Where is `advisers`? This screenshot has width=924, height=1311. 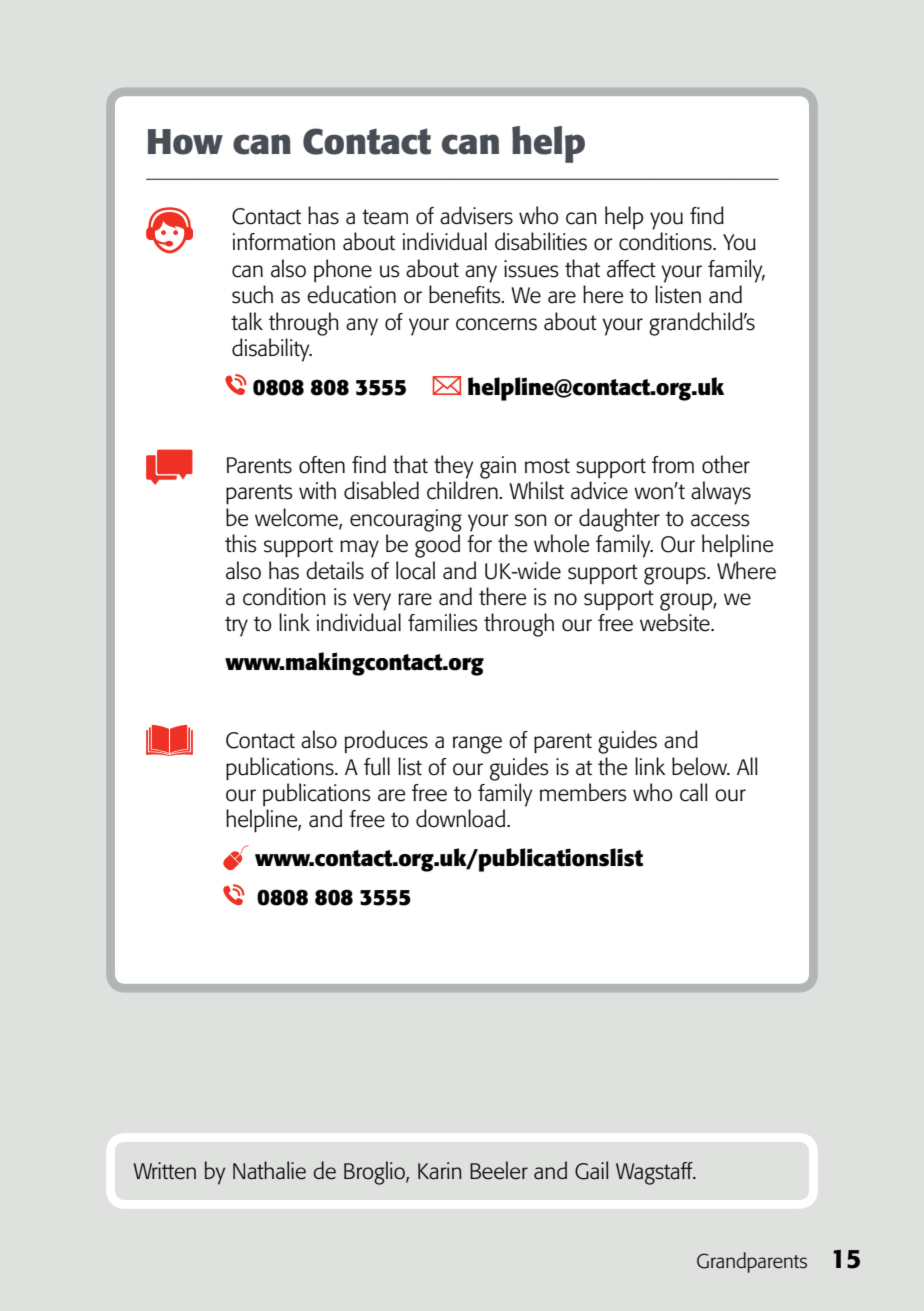 advisers is located at coordinates (476, 215).
